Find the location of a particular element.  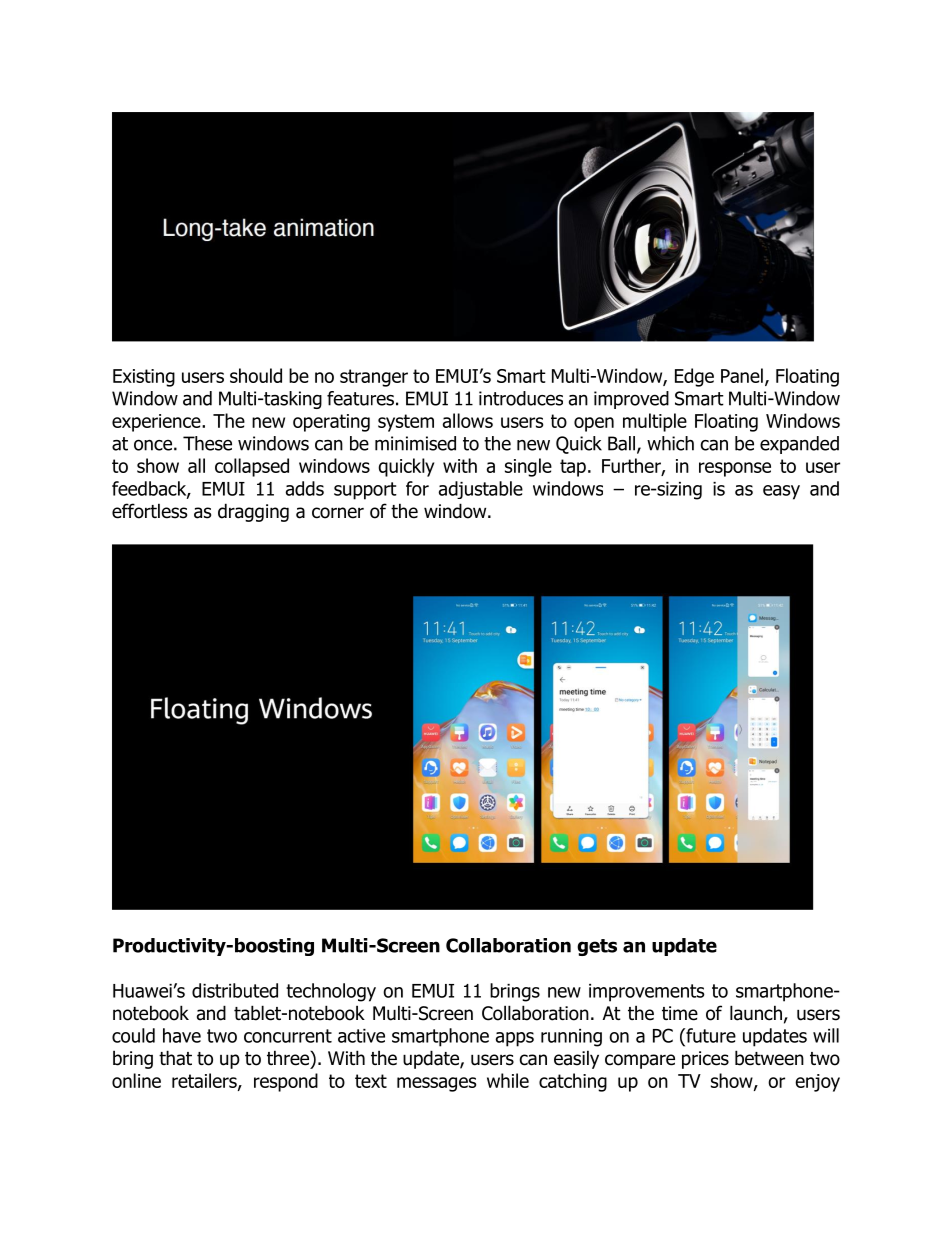

while is located at coordinates (508, 1080).
